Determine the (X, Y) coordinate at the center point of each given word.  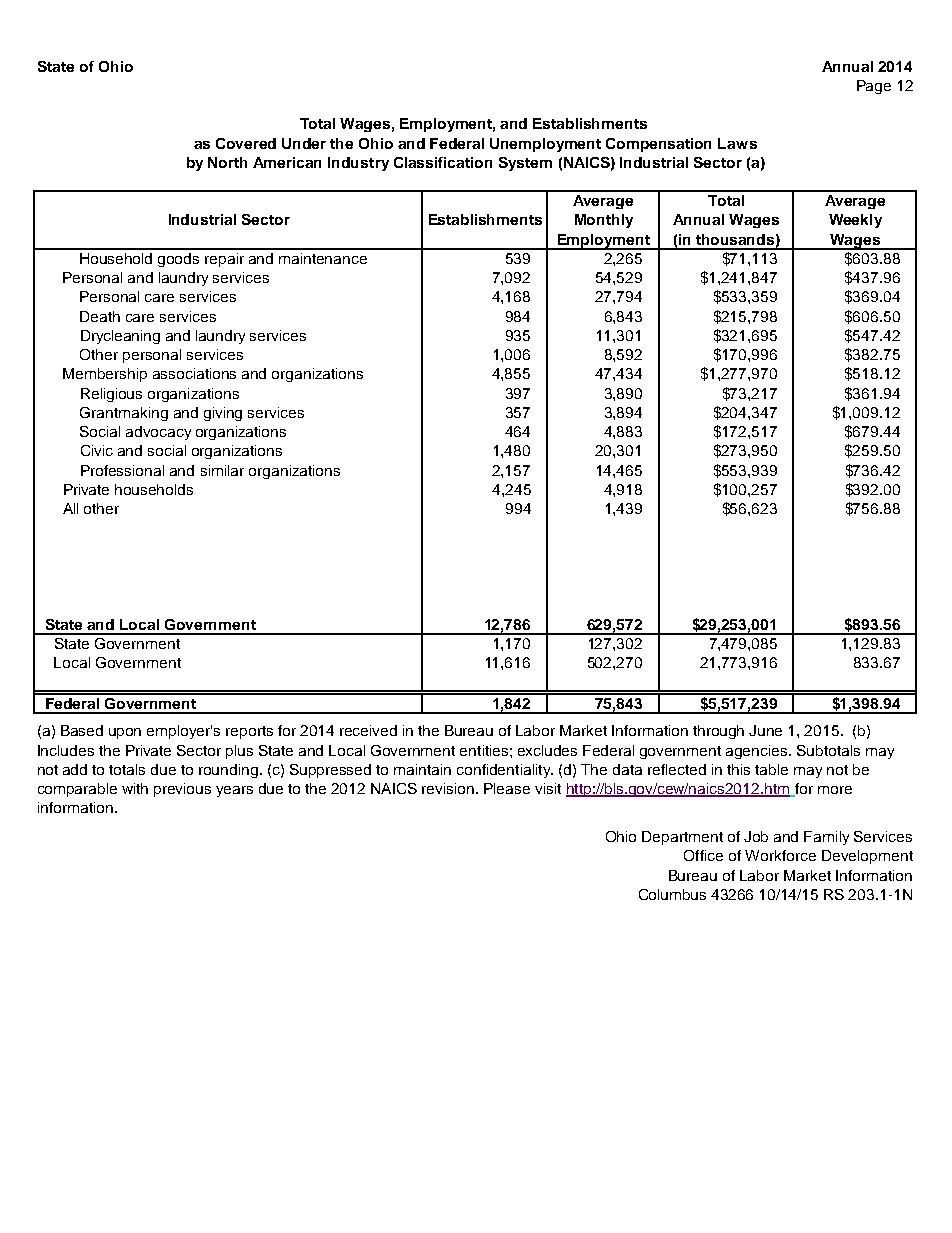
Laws (737, 143)
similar (222, 470)
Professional (122, 470)
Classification (443, 162)
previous (182, 790)
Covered (246, 143)
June (765, 730)
